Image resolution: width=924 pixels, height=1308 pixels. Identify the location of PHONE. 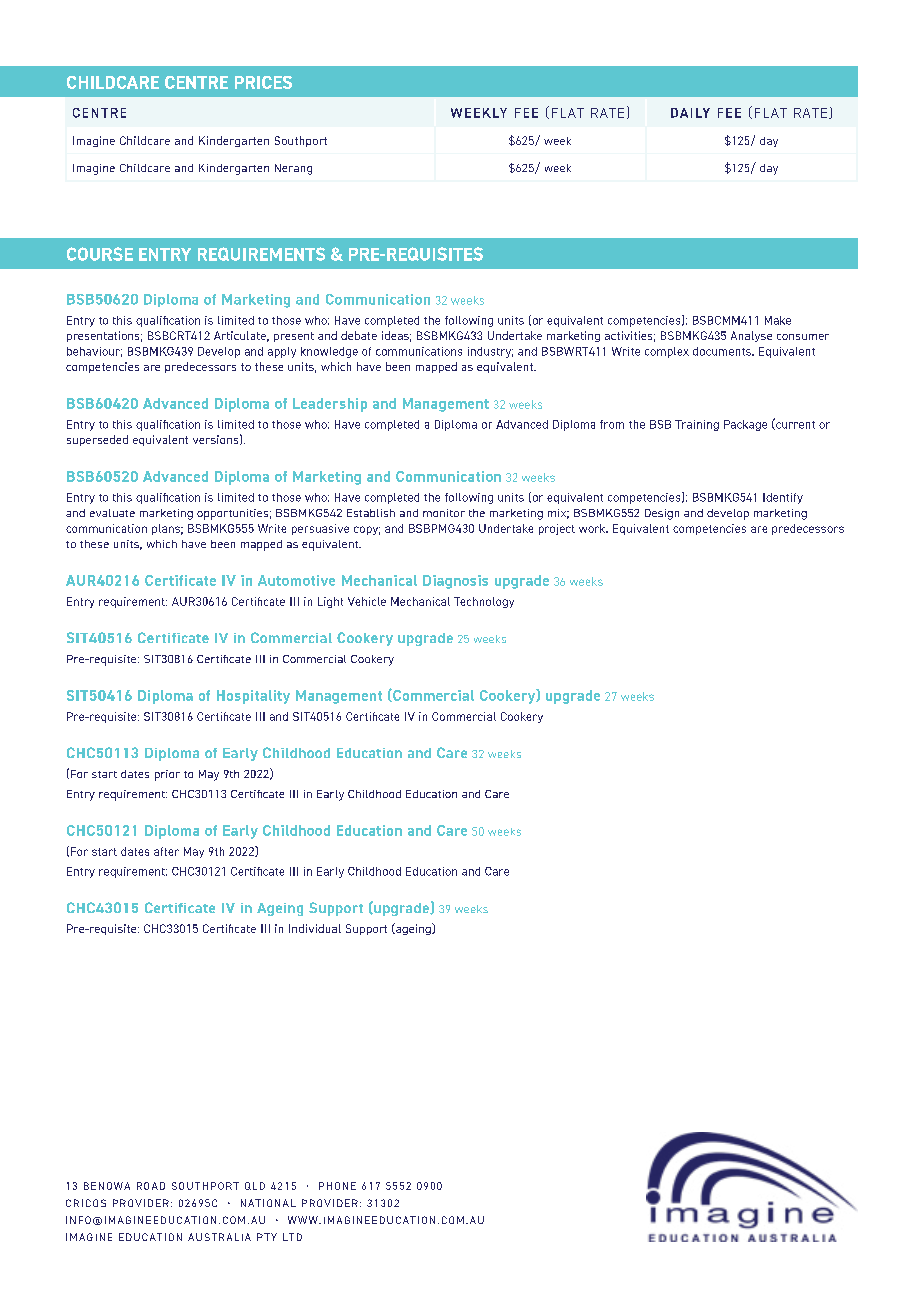
(337, 1186).
